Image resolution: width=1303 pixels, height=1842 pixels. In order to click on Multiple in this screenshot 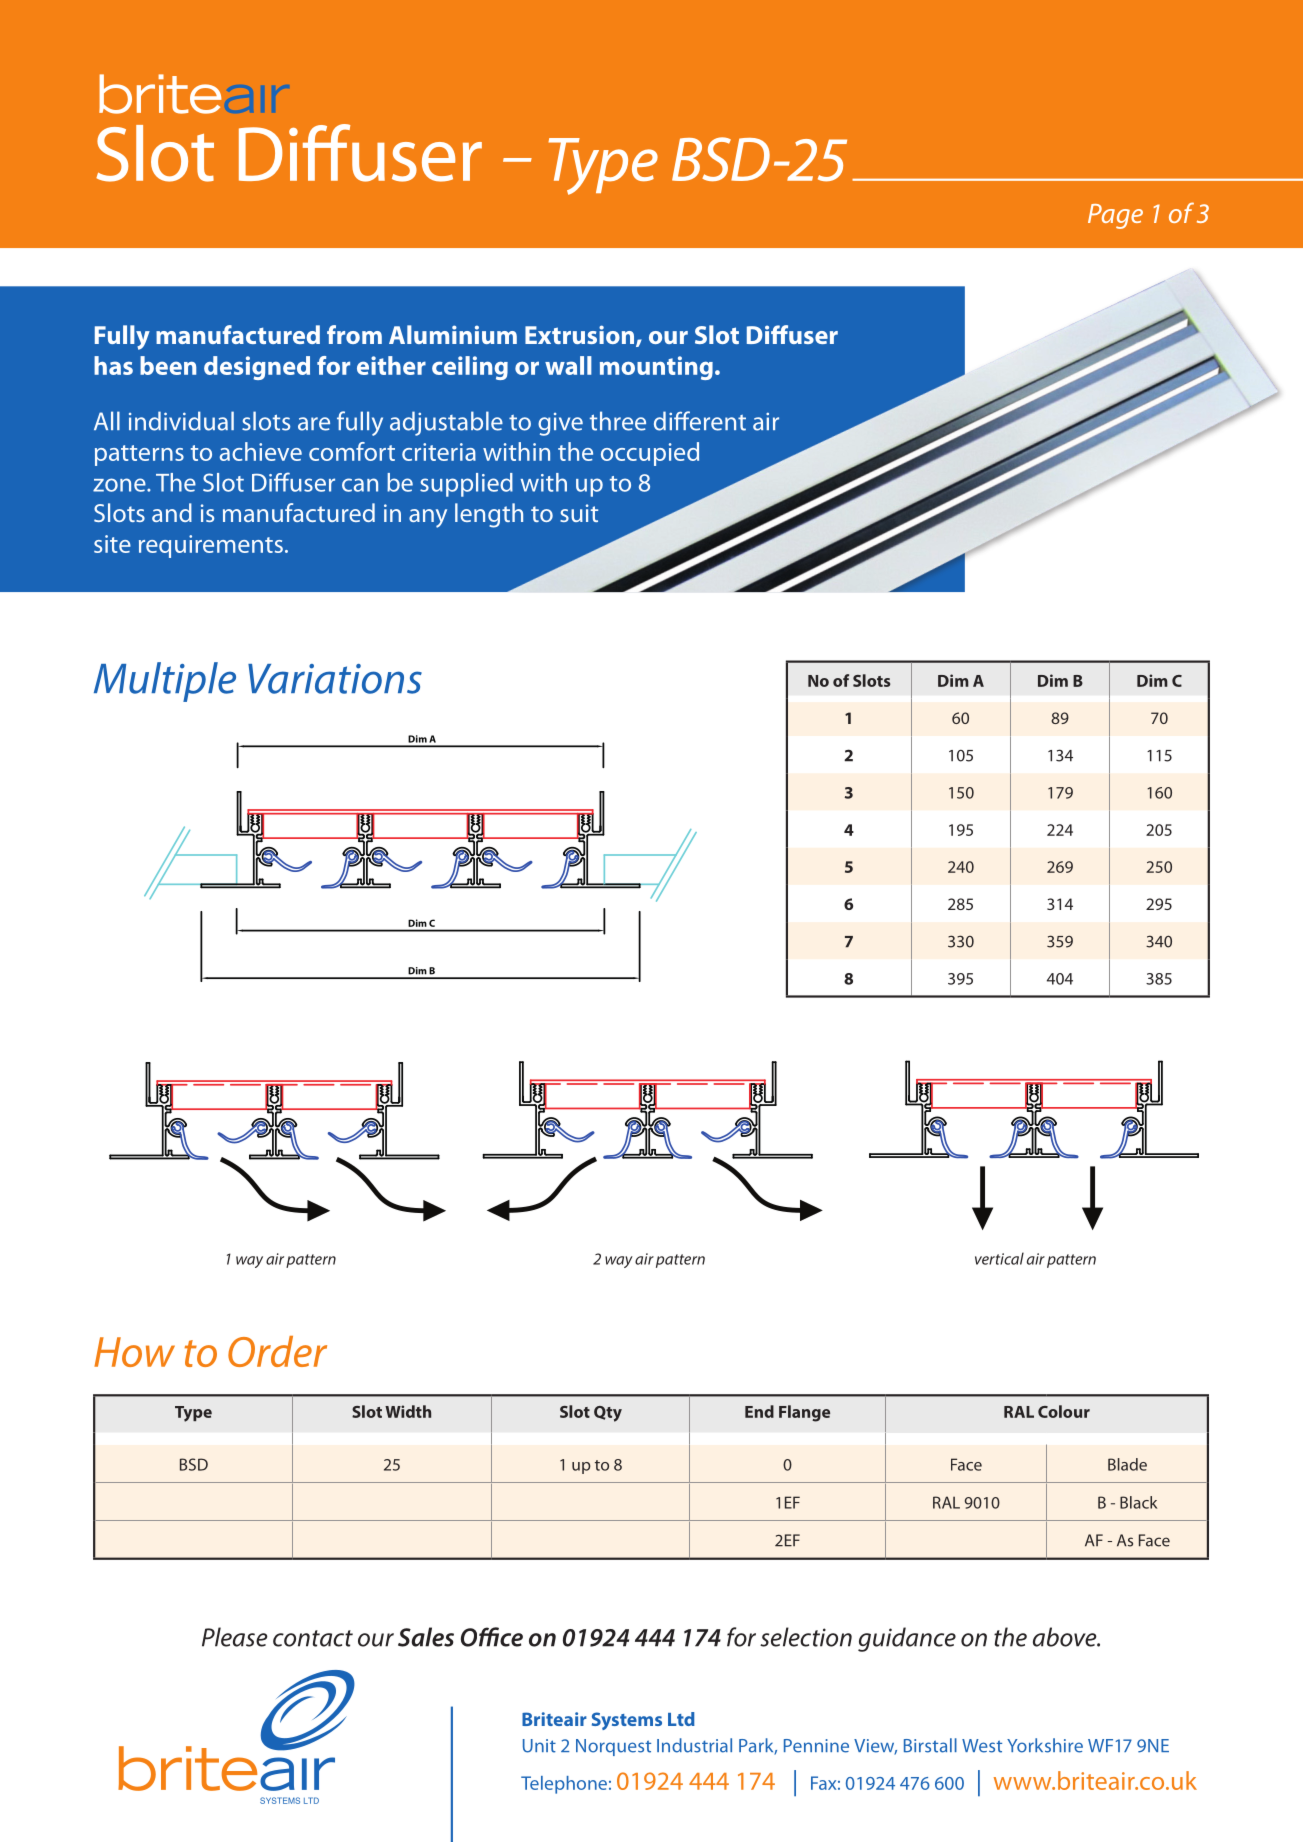, I will do `click(165, 682)`.
